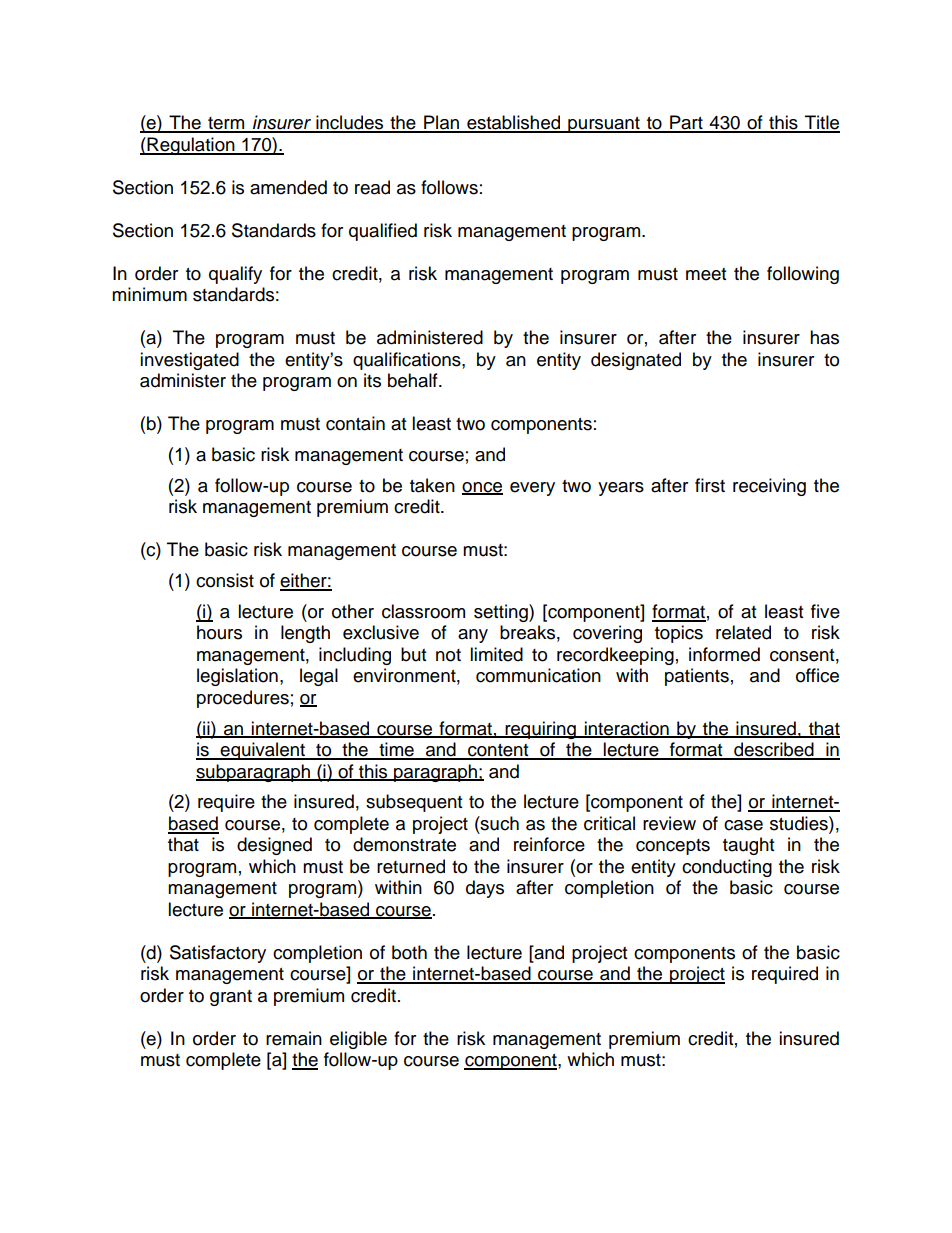  I want to click on case, so click(743, 825).
